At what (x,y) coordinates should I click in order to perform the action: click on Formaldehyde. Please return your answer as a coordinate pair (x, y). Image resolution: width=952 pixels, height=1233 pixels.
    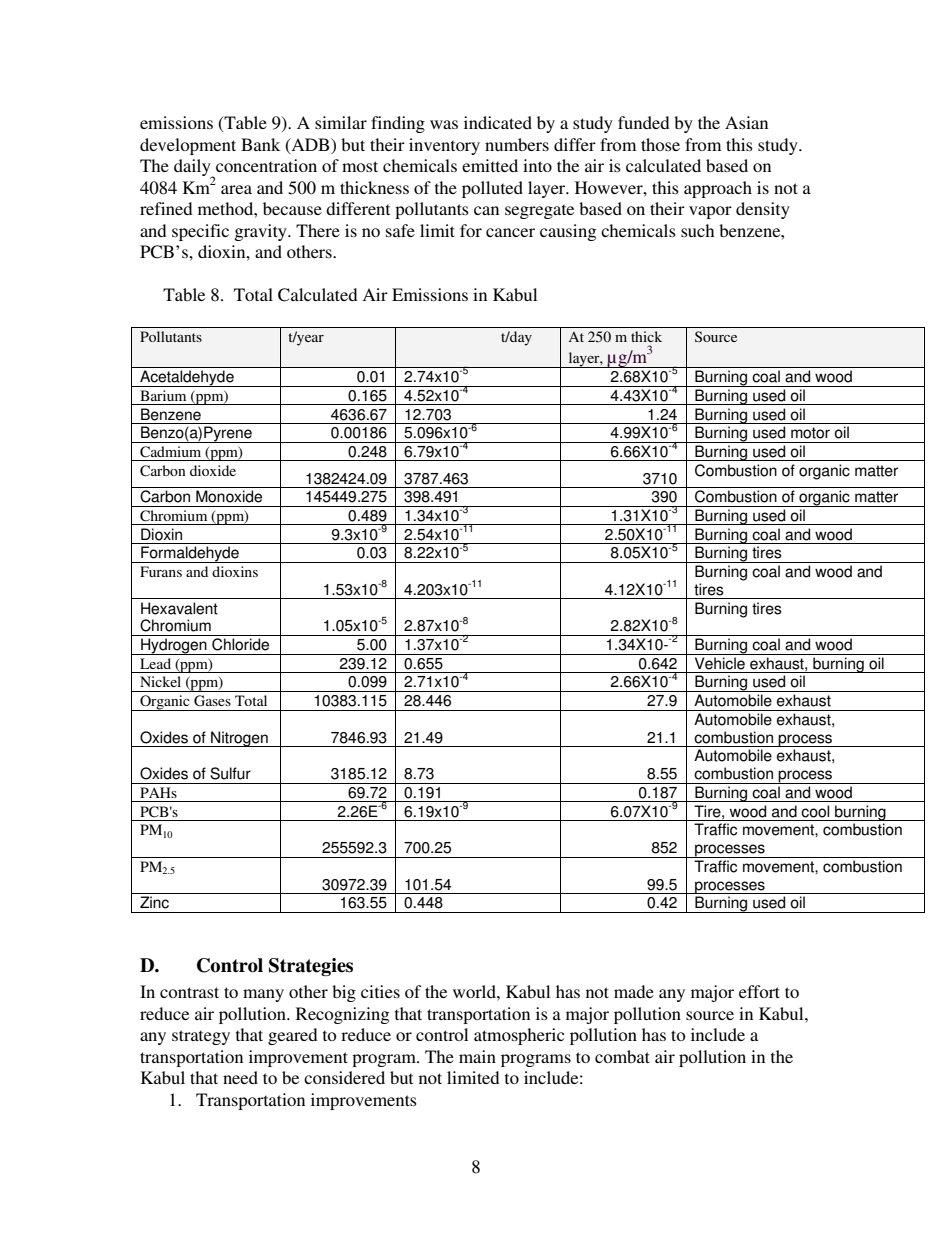
    Looking at the image, I should click on (190, 554).
